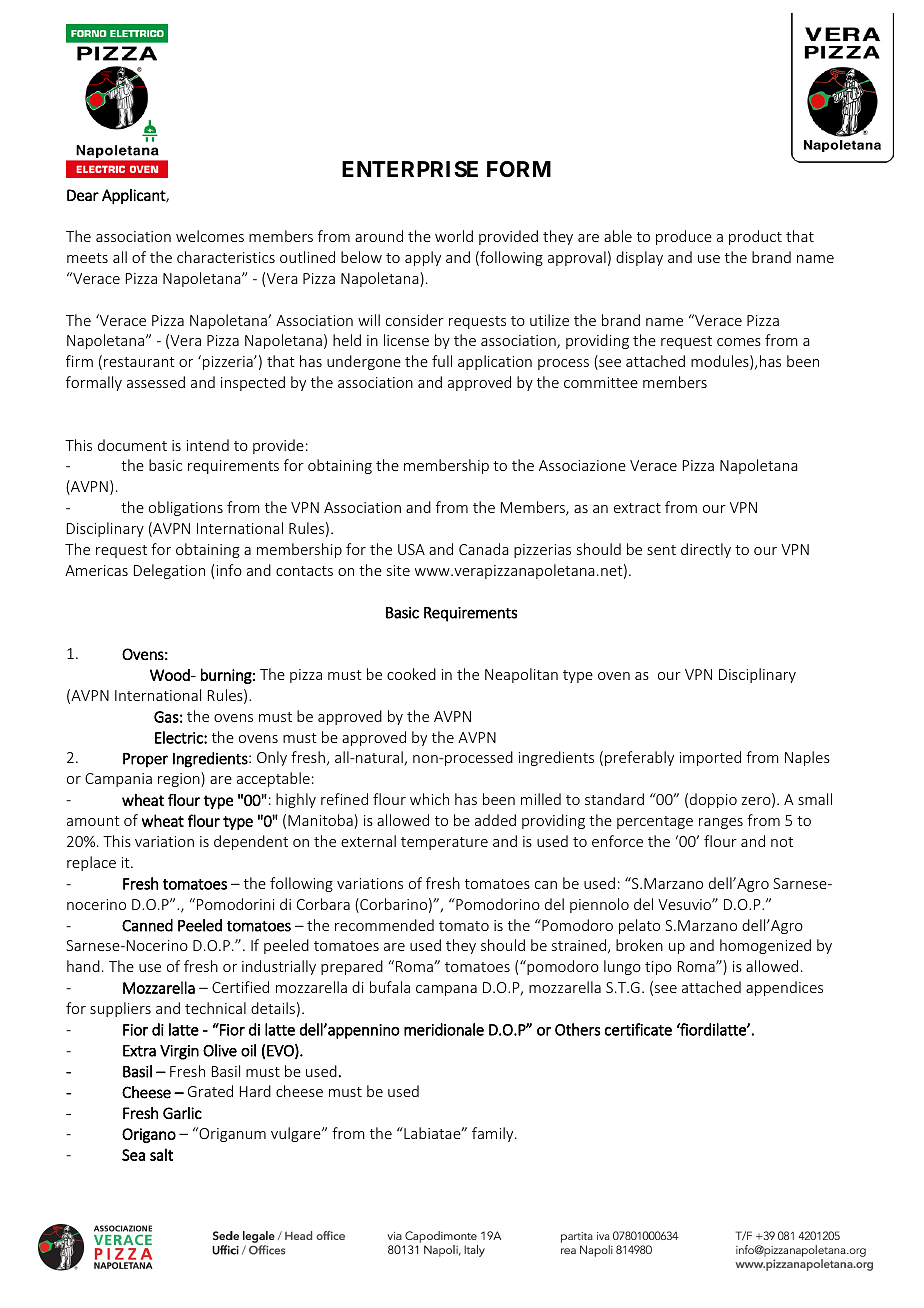  What do you see at coordinates (710, 758) in the screenshot?
I see `imported` at bounding box center [710, 758].
